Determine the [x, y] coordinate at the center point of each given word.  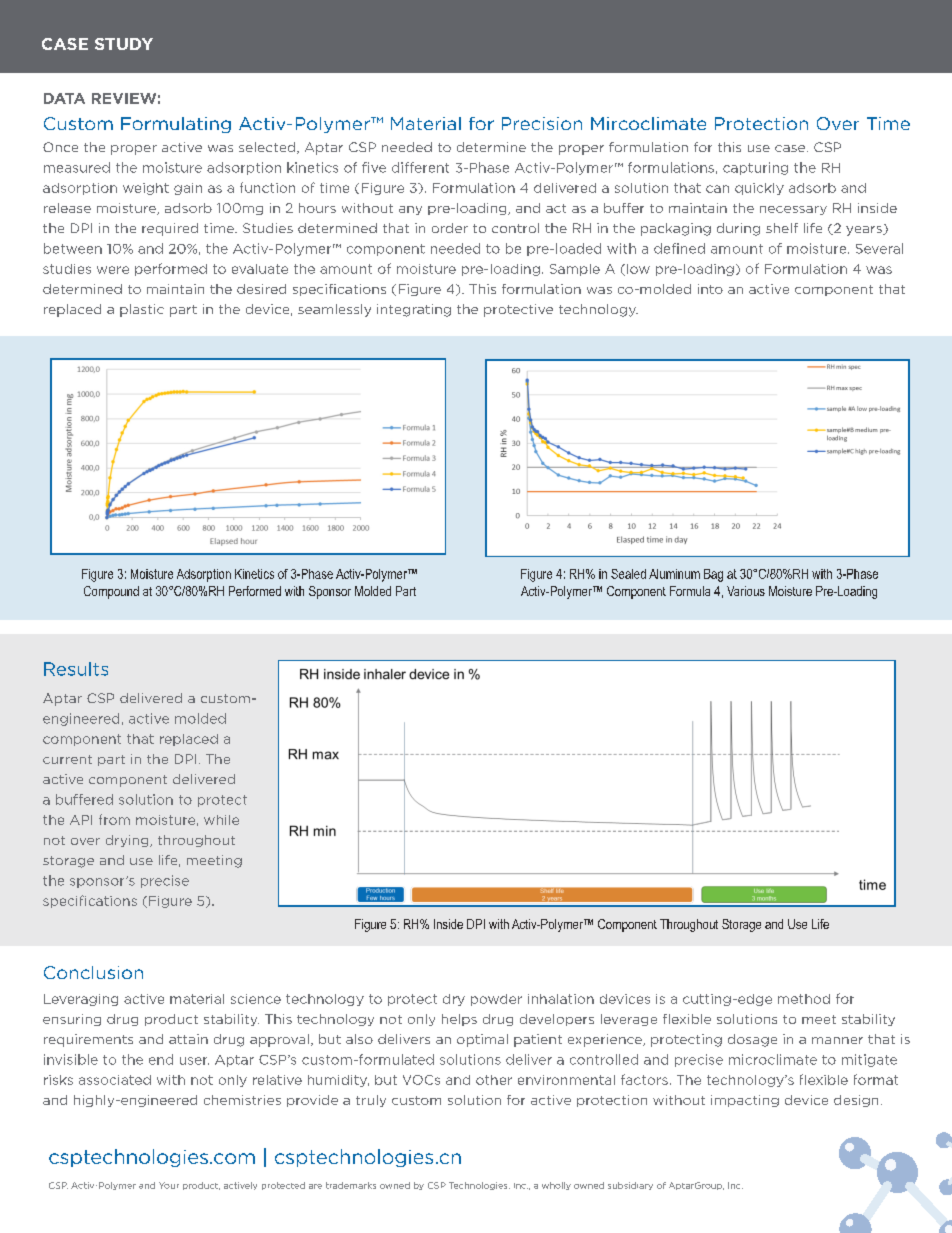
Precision [542, 123]
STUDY [124, 44]
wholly [556, 1186]
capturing [755, 168]
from [114, 819]
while [221, 820]
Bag [713, 575]
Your [169, 1185]
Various [746, 591]
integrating [414, 310]
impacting [745, 1101]
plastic [142, 310]
